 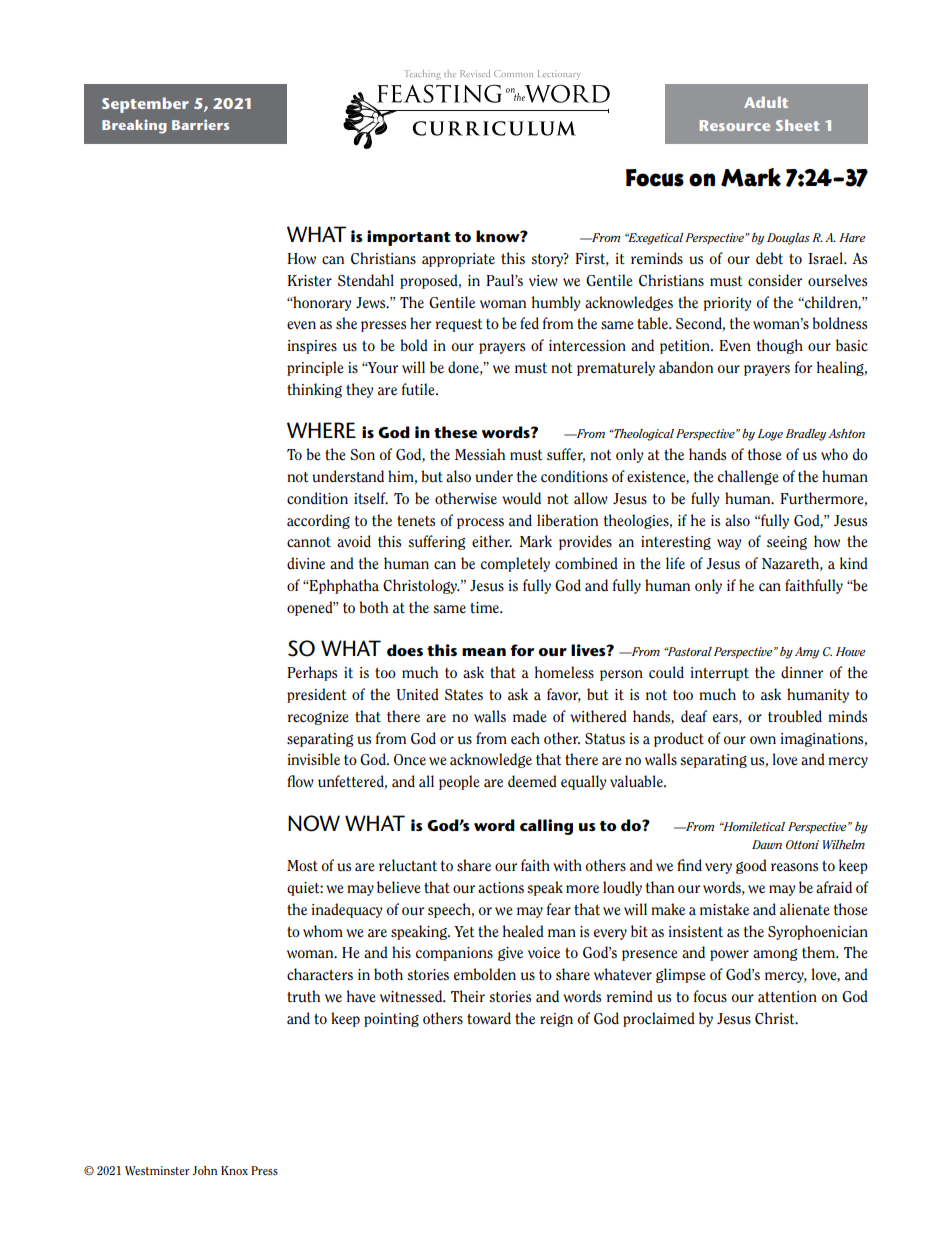 I want to click on actions, so click(x=501, y=888).
